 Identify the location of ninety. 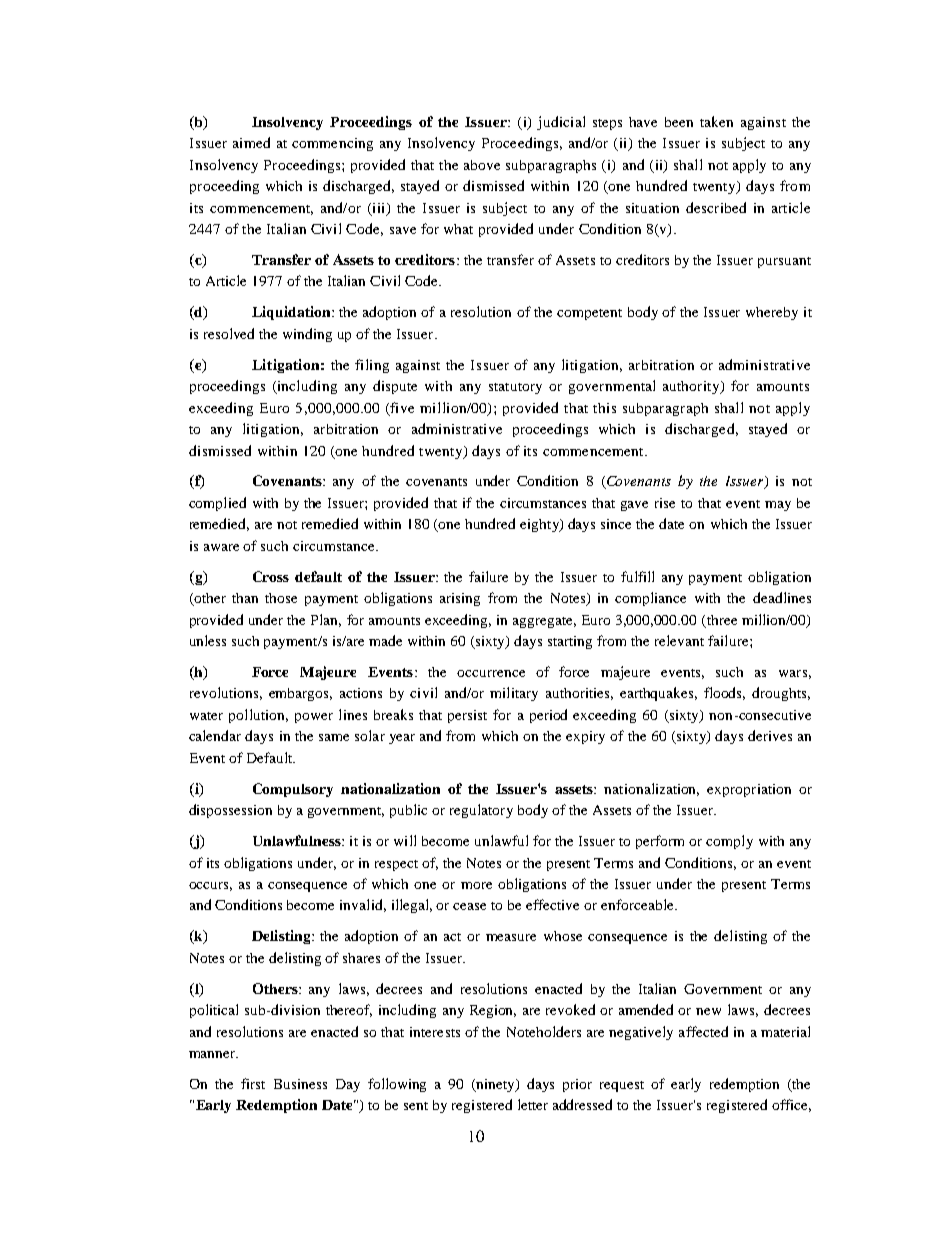
(495, 1085).
